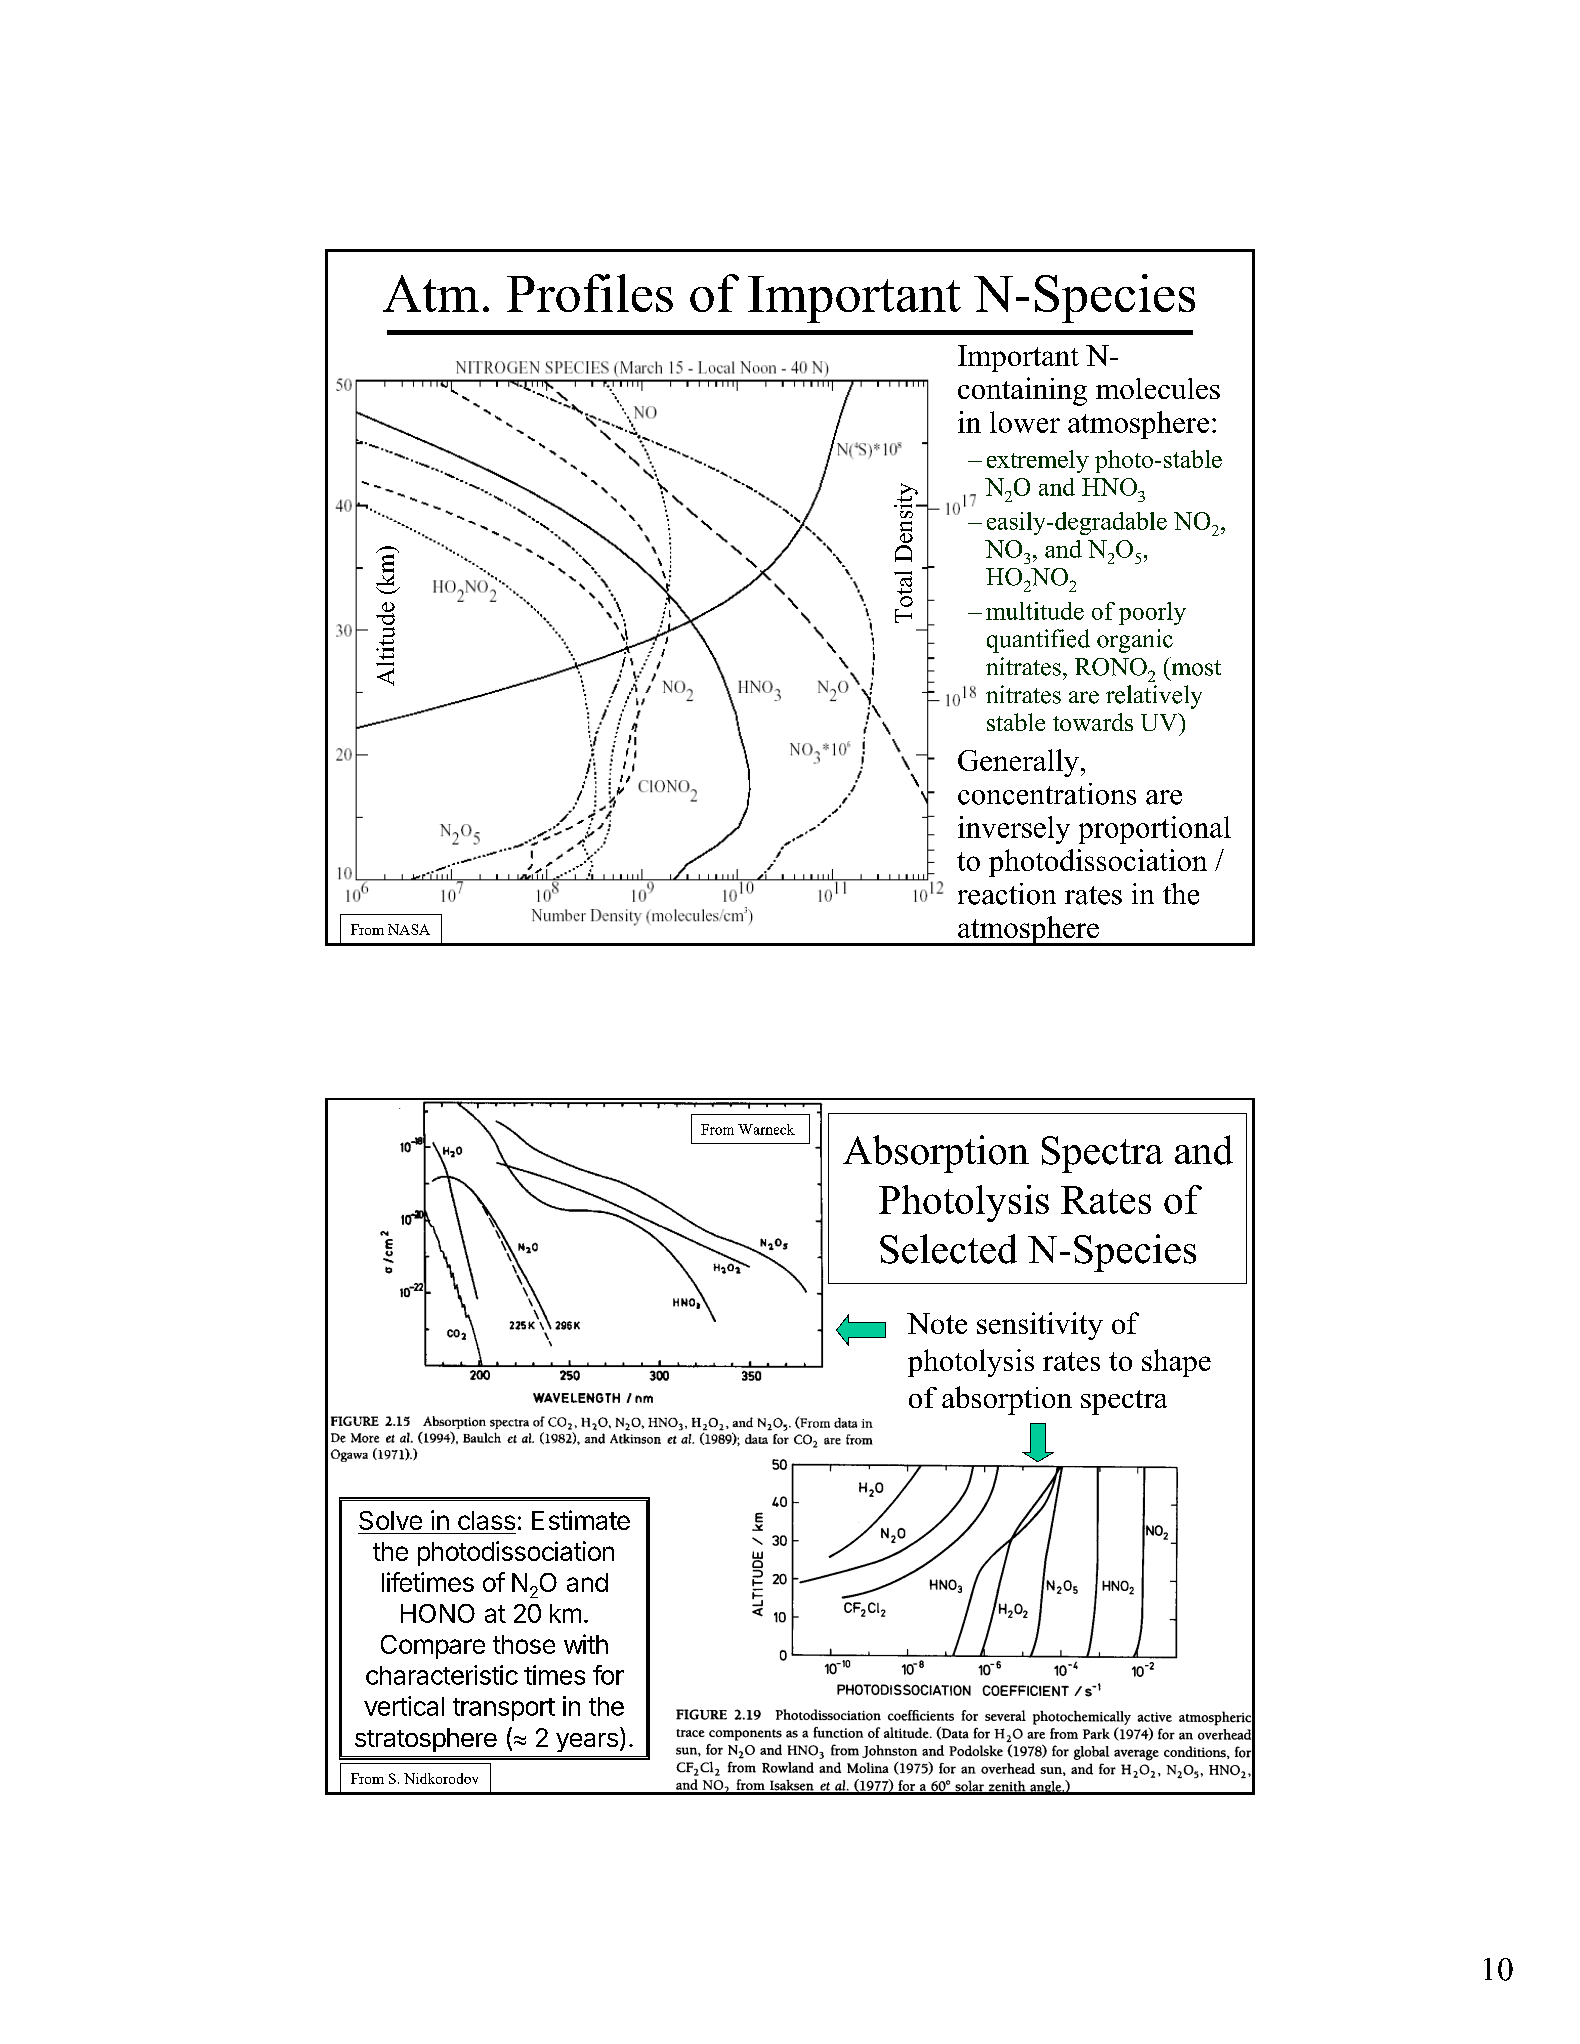  Describe the element at coordinates (608, 1675) in the document. I see `for` at that location.
